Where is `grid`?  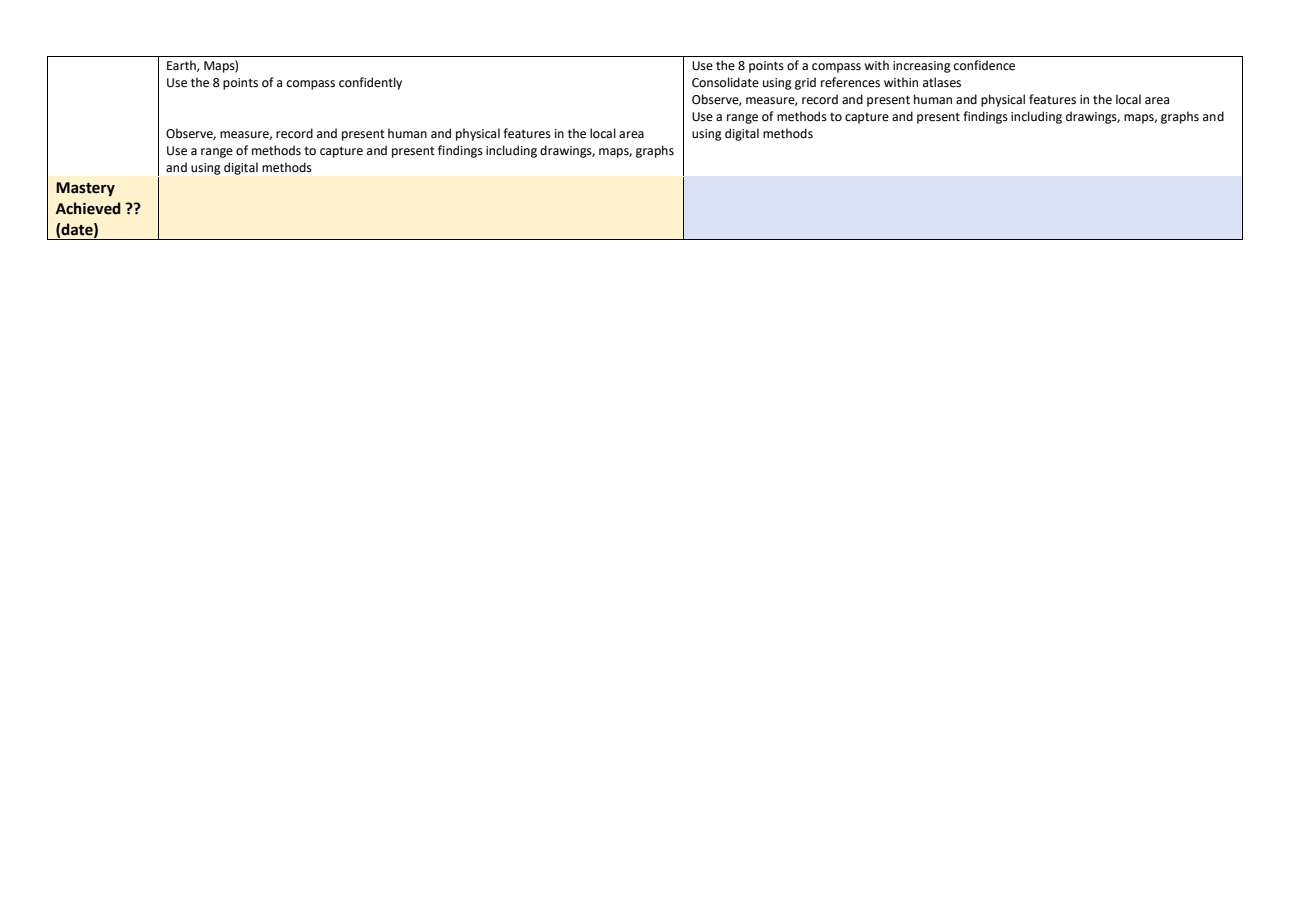
grid is located at coordinates (805, 83).
